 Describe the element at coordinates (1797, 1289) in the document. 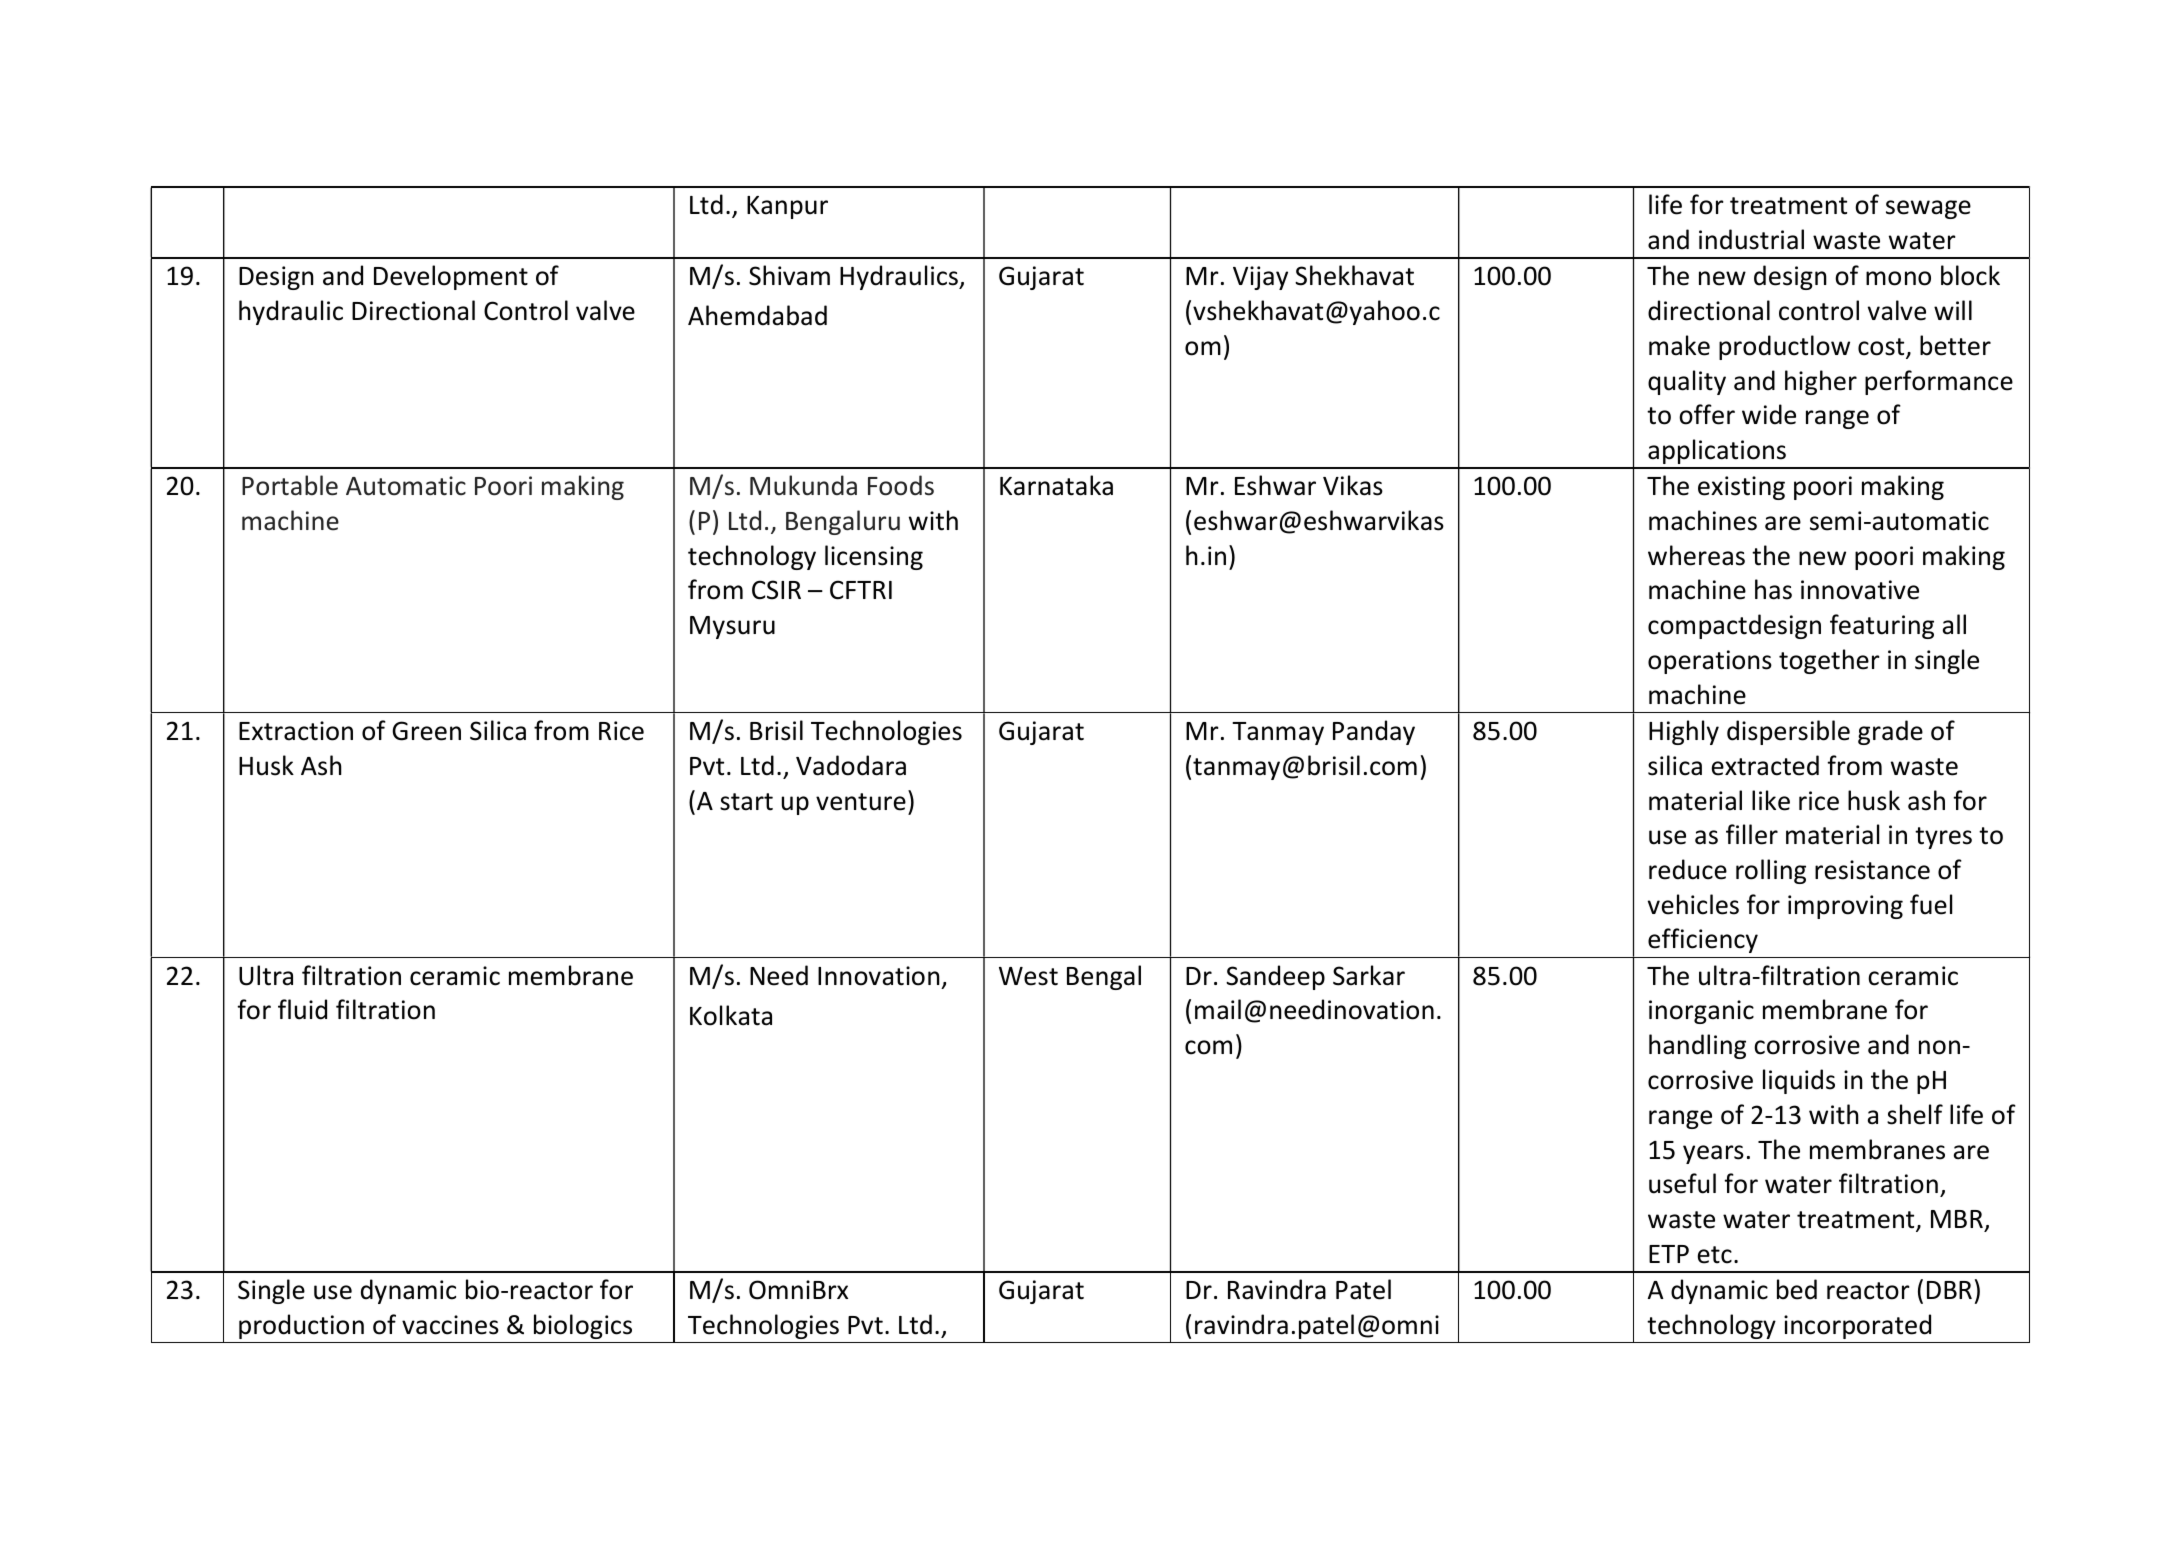

I see `bed` at that location.
